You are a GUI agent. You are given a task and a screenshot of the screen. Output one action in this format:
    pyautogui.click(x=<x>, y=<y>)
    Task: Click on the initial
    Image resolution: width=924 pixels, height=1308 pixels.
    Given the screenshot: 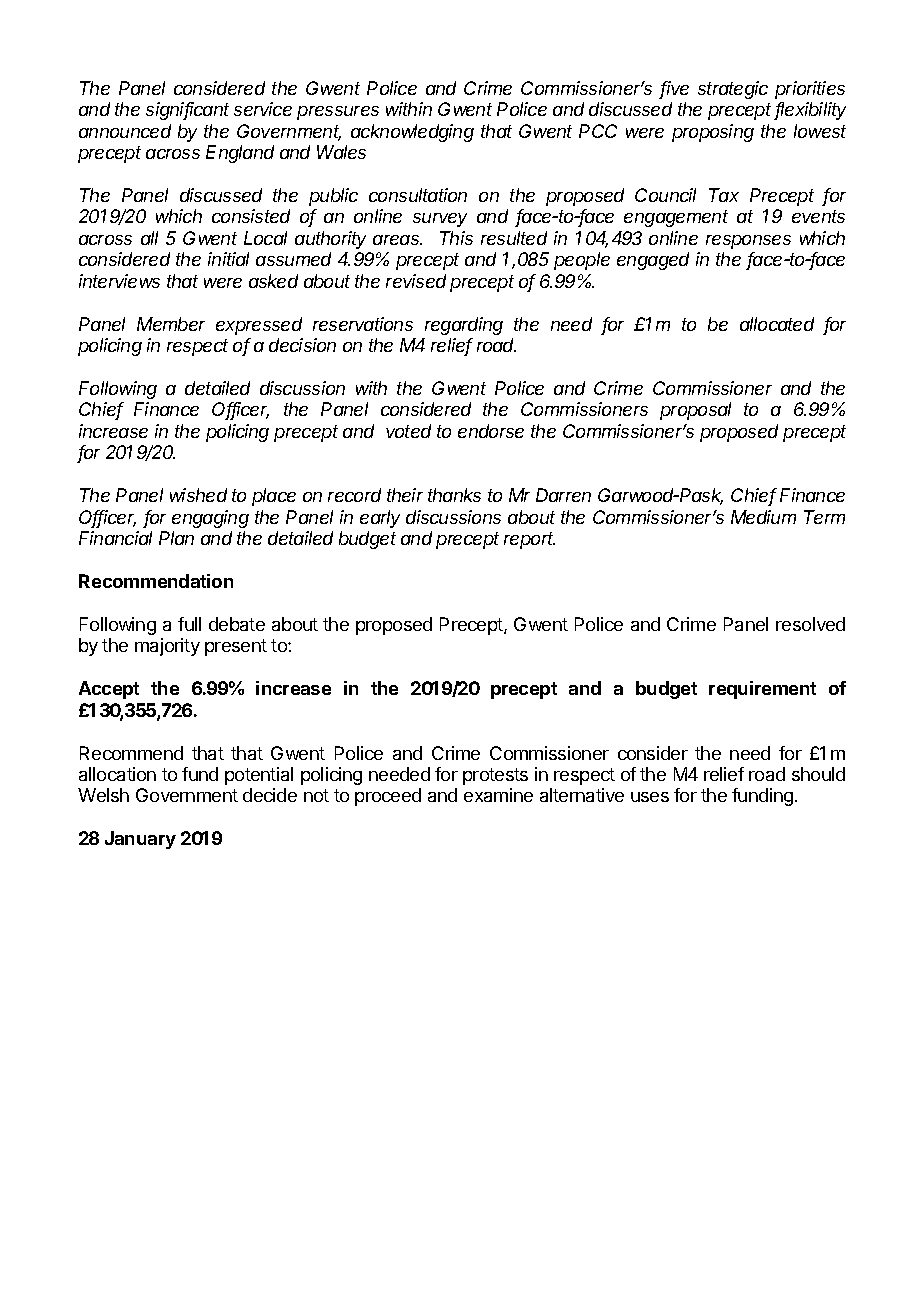 What is the action you would take?
    pyautogui.click(x=228, y=259)
